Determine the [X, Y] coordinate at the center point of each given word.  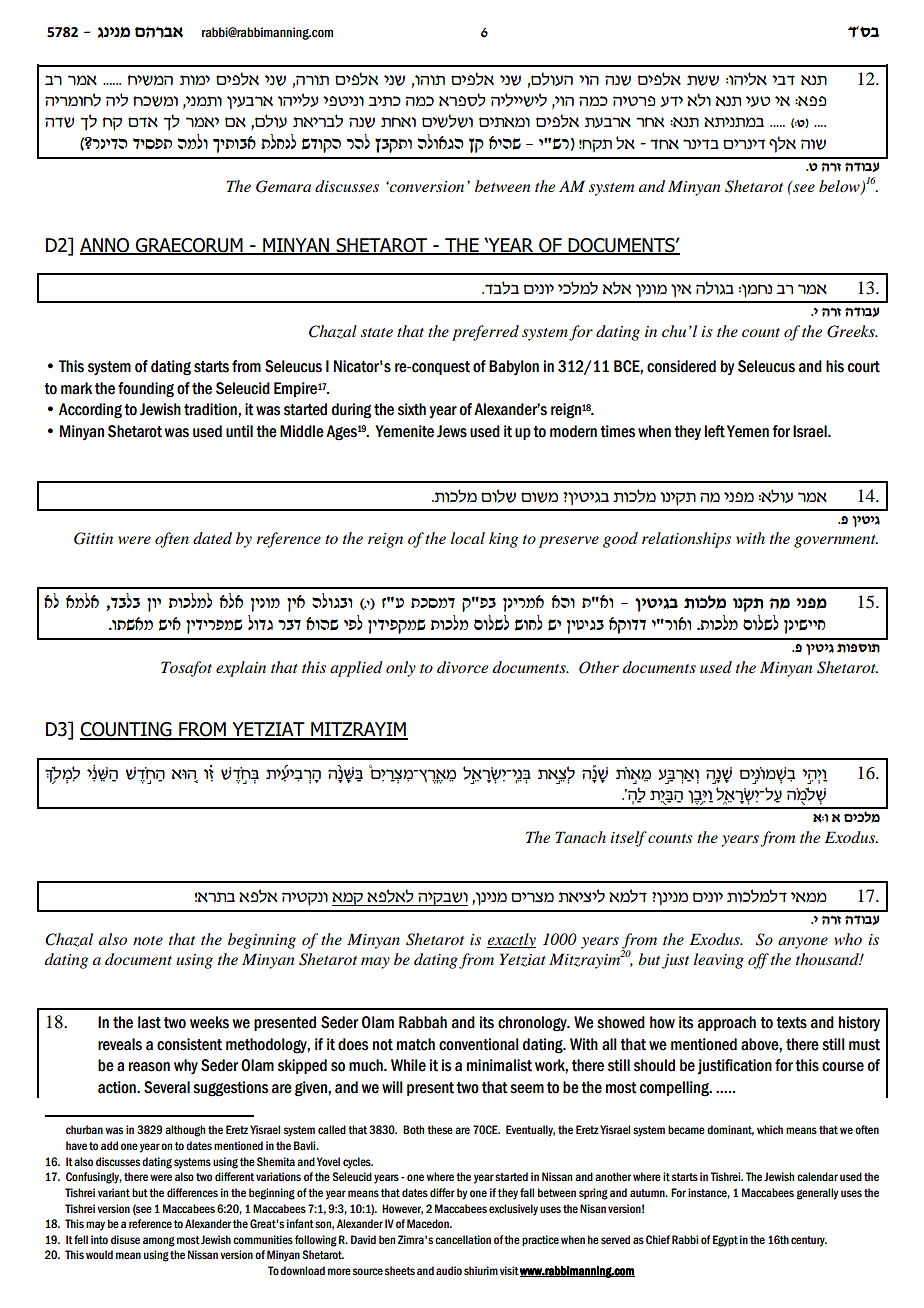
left [715, 431]
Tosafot [186, 669]
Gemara [283, 186]
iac [783, 80]
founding [146, 390]
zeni [195, 80]
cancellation [463, 1239]
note [148, 940]
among [159, 1242]
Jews [452, 431]
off [758, 961]
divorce [462, 667]
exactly [511, 941]
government [836, 541]
